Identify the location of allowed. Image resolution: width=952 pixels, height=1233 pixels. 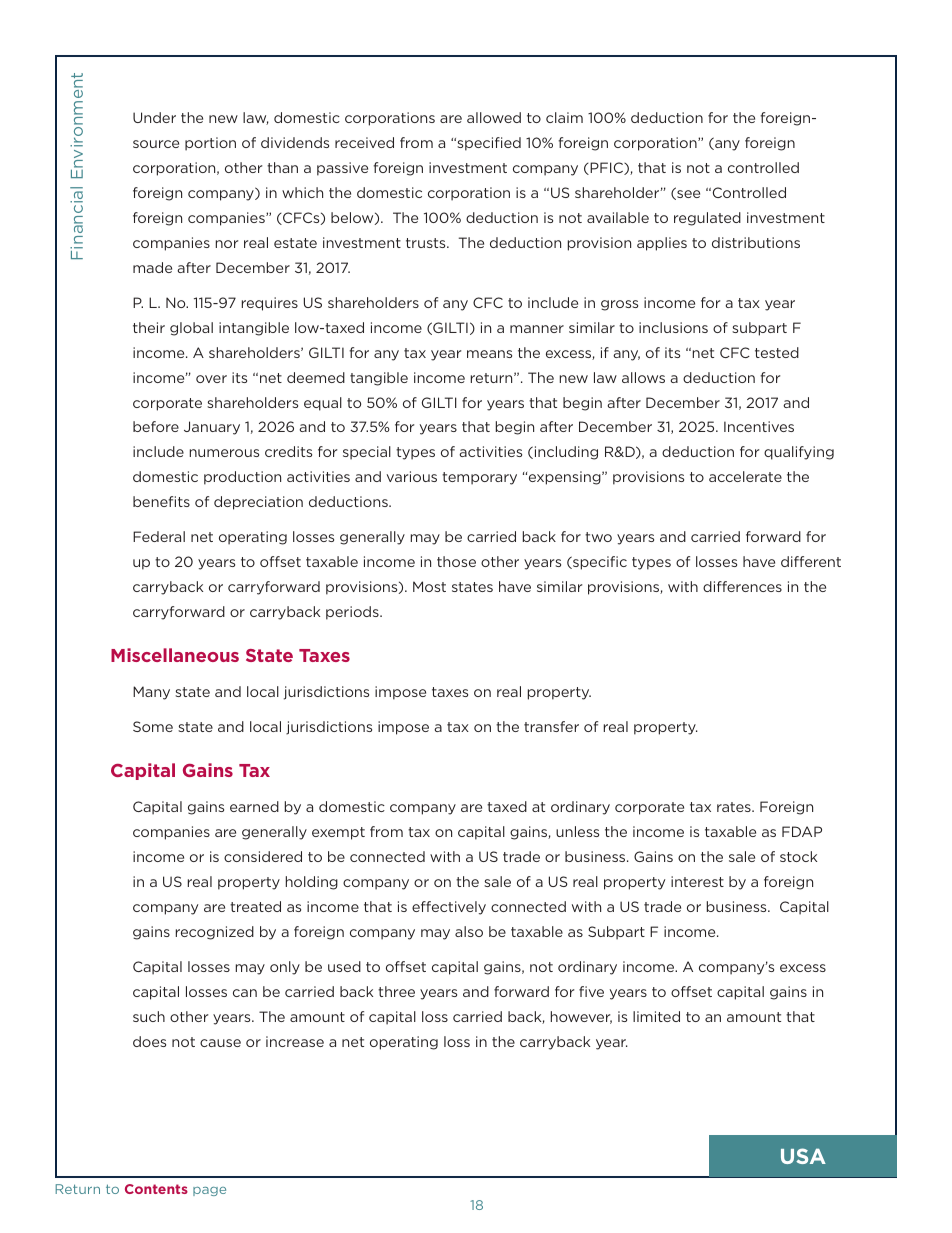
(494, 117).
